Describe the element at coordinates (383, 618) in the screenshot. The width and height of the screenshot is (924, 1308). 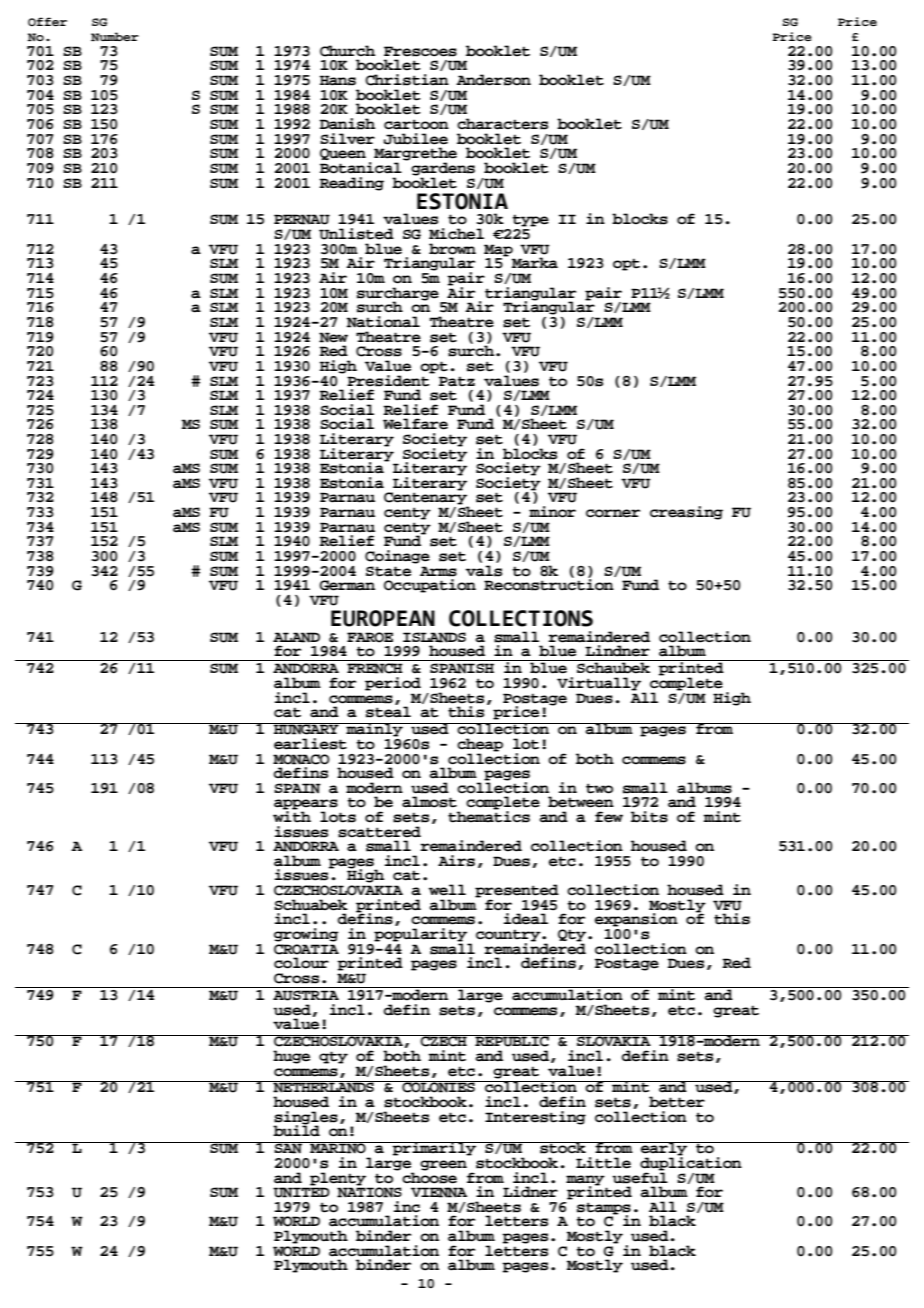
I see `EUROPEAN` at that location.
